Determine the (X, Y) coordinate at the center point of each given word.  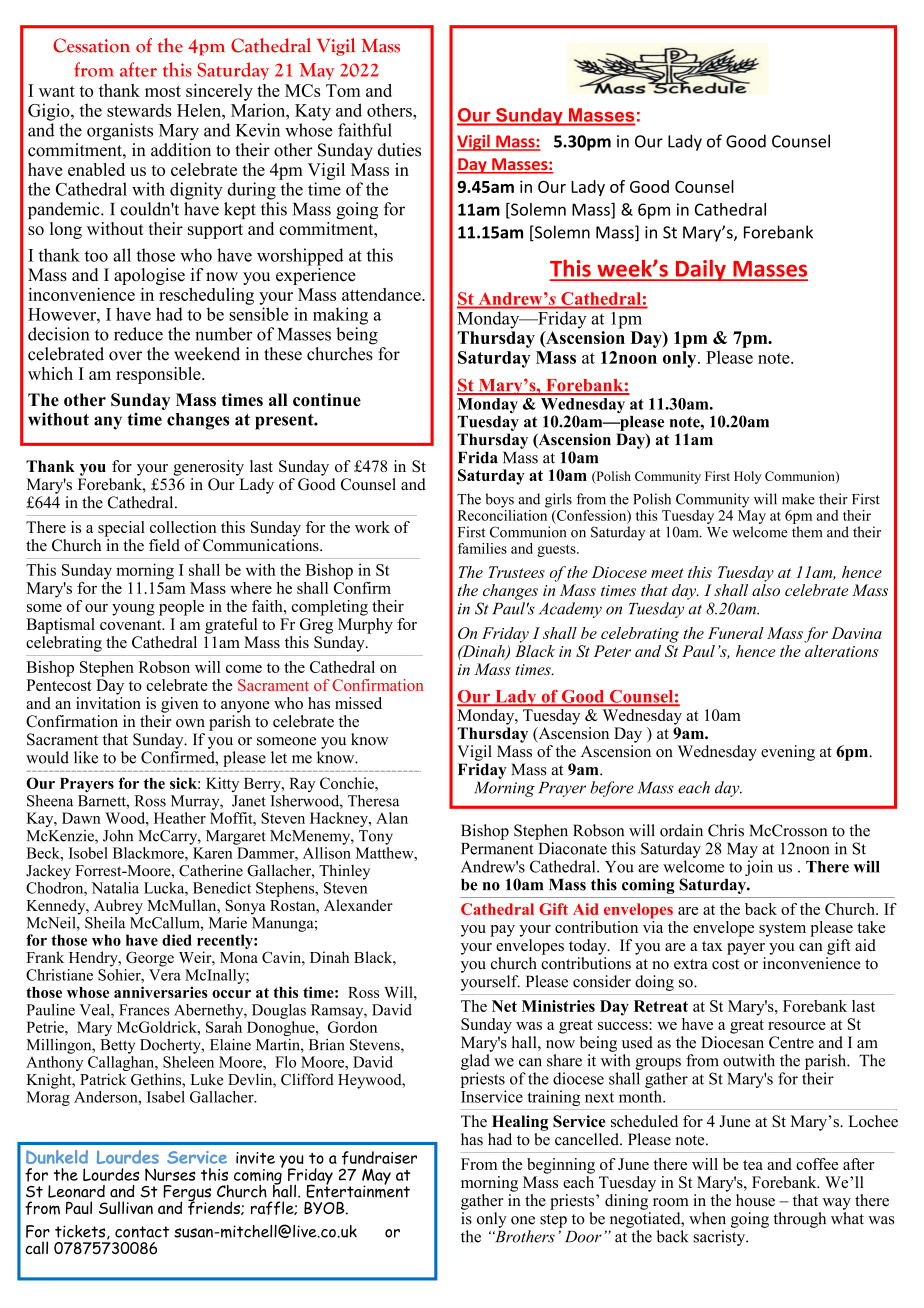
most (163, 91)
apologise (149, 276)
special (121, 529)
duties (399, 150)
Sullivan (126, 1207)
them (807, 532)
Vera (165, 975)
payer (746, 949)
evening (788, 753)
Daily (700, 270)
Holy (747, 477)
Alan (392, 818)
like (86, 757)
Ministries (558, 1006)
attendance (382, 294)
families (482, 548)
